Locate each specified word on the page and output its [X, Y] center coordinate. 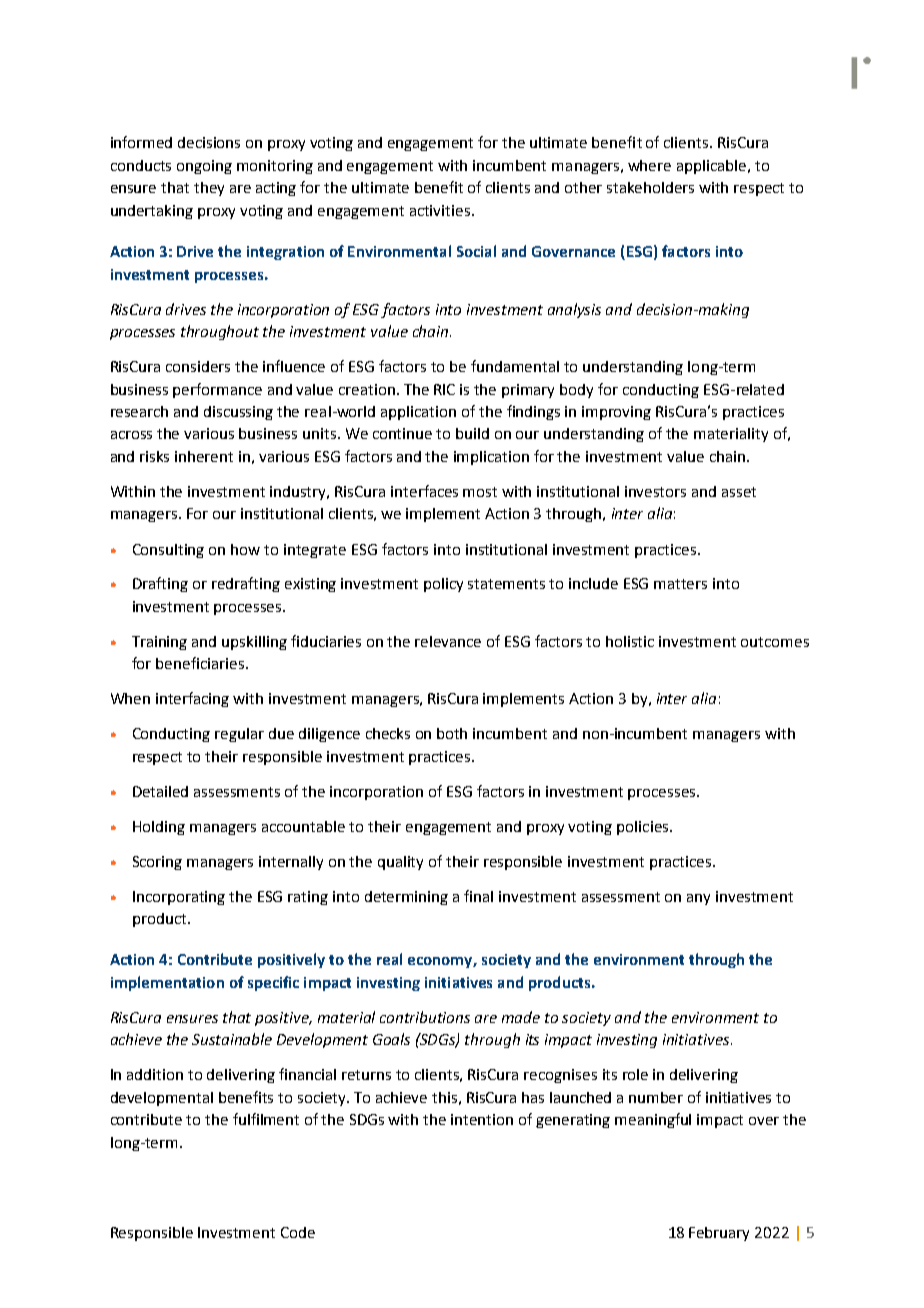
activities [440, 210]
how [245, 549]
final [478, 896]
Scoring [157, 863]
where [649, 165]
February [719, 1234]
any [698, 899]
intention [482, 1119]
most [480, 492]
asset [739, 492]
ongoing [204, 167]
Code [298, 1232]
